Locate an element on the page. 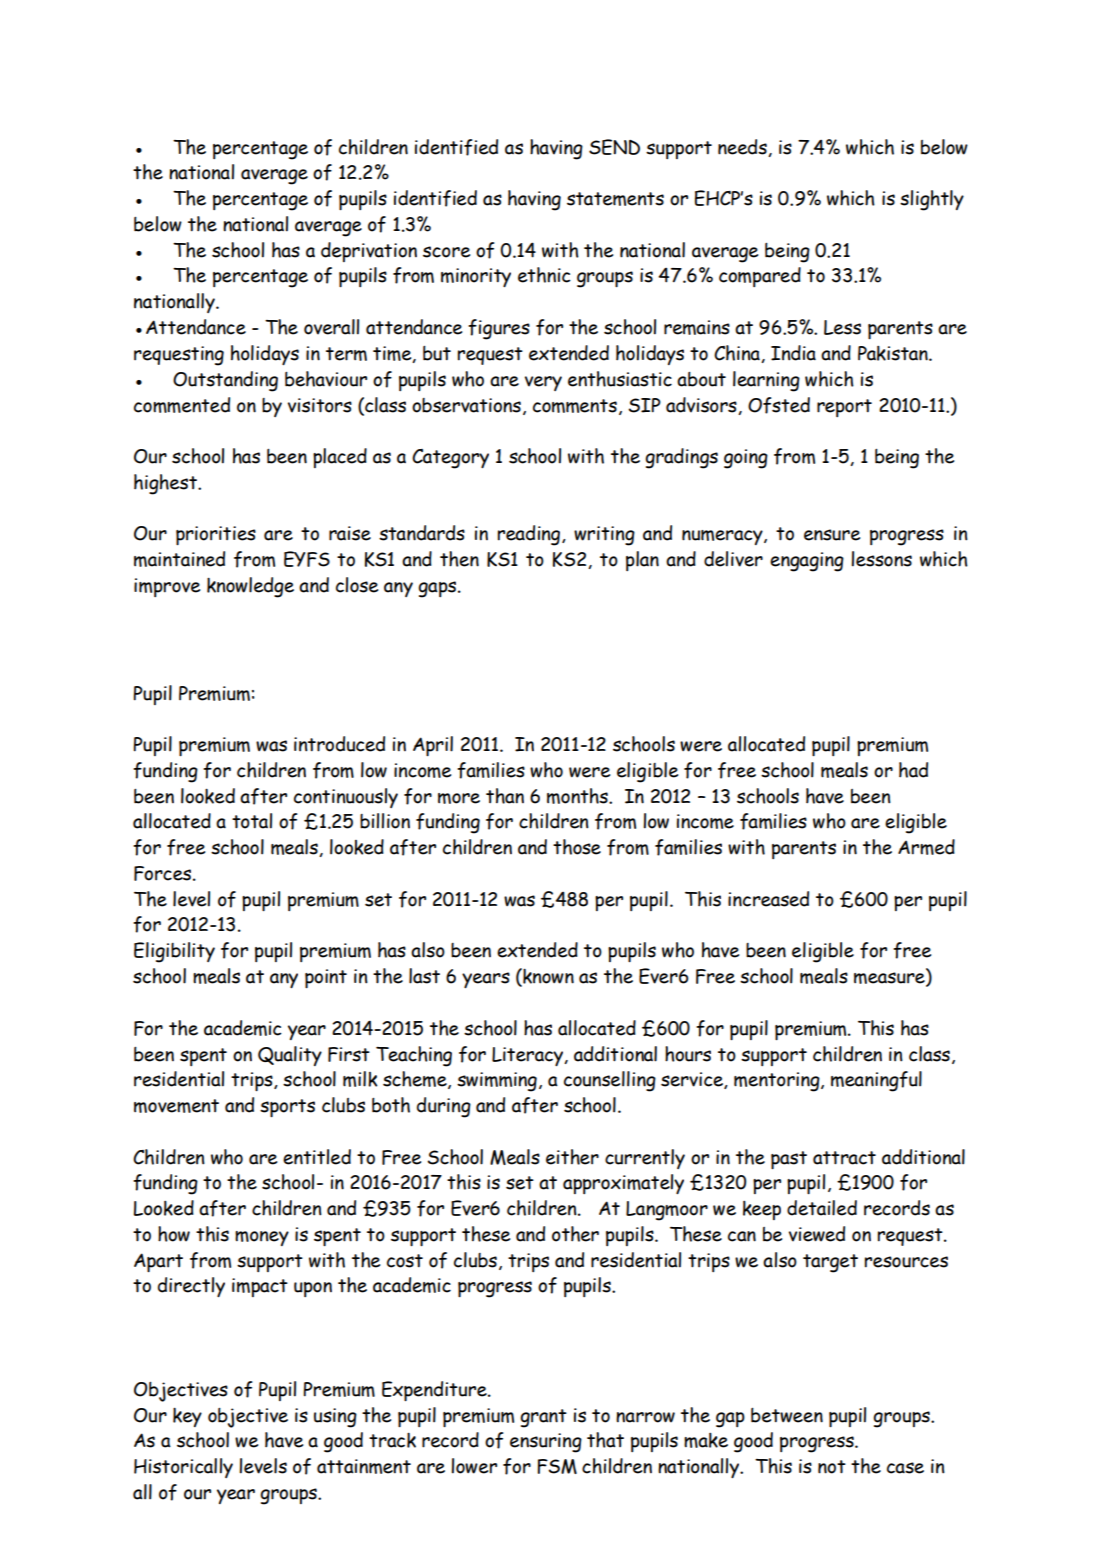 The height and width of the page is (1557, 1101). grant is located at coordinates (543, 1418).
